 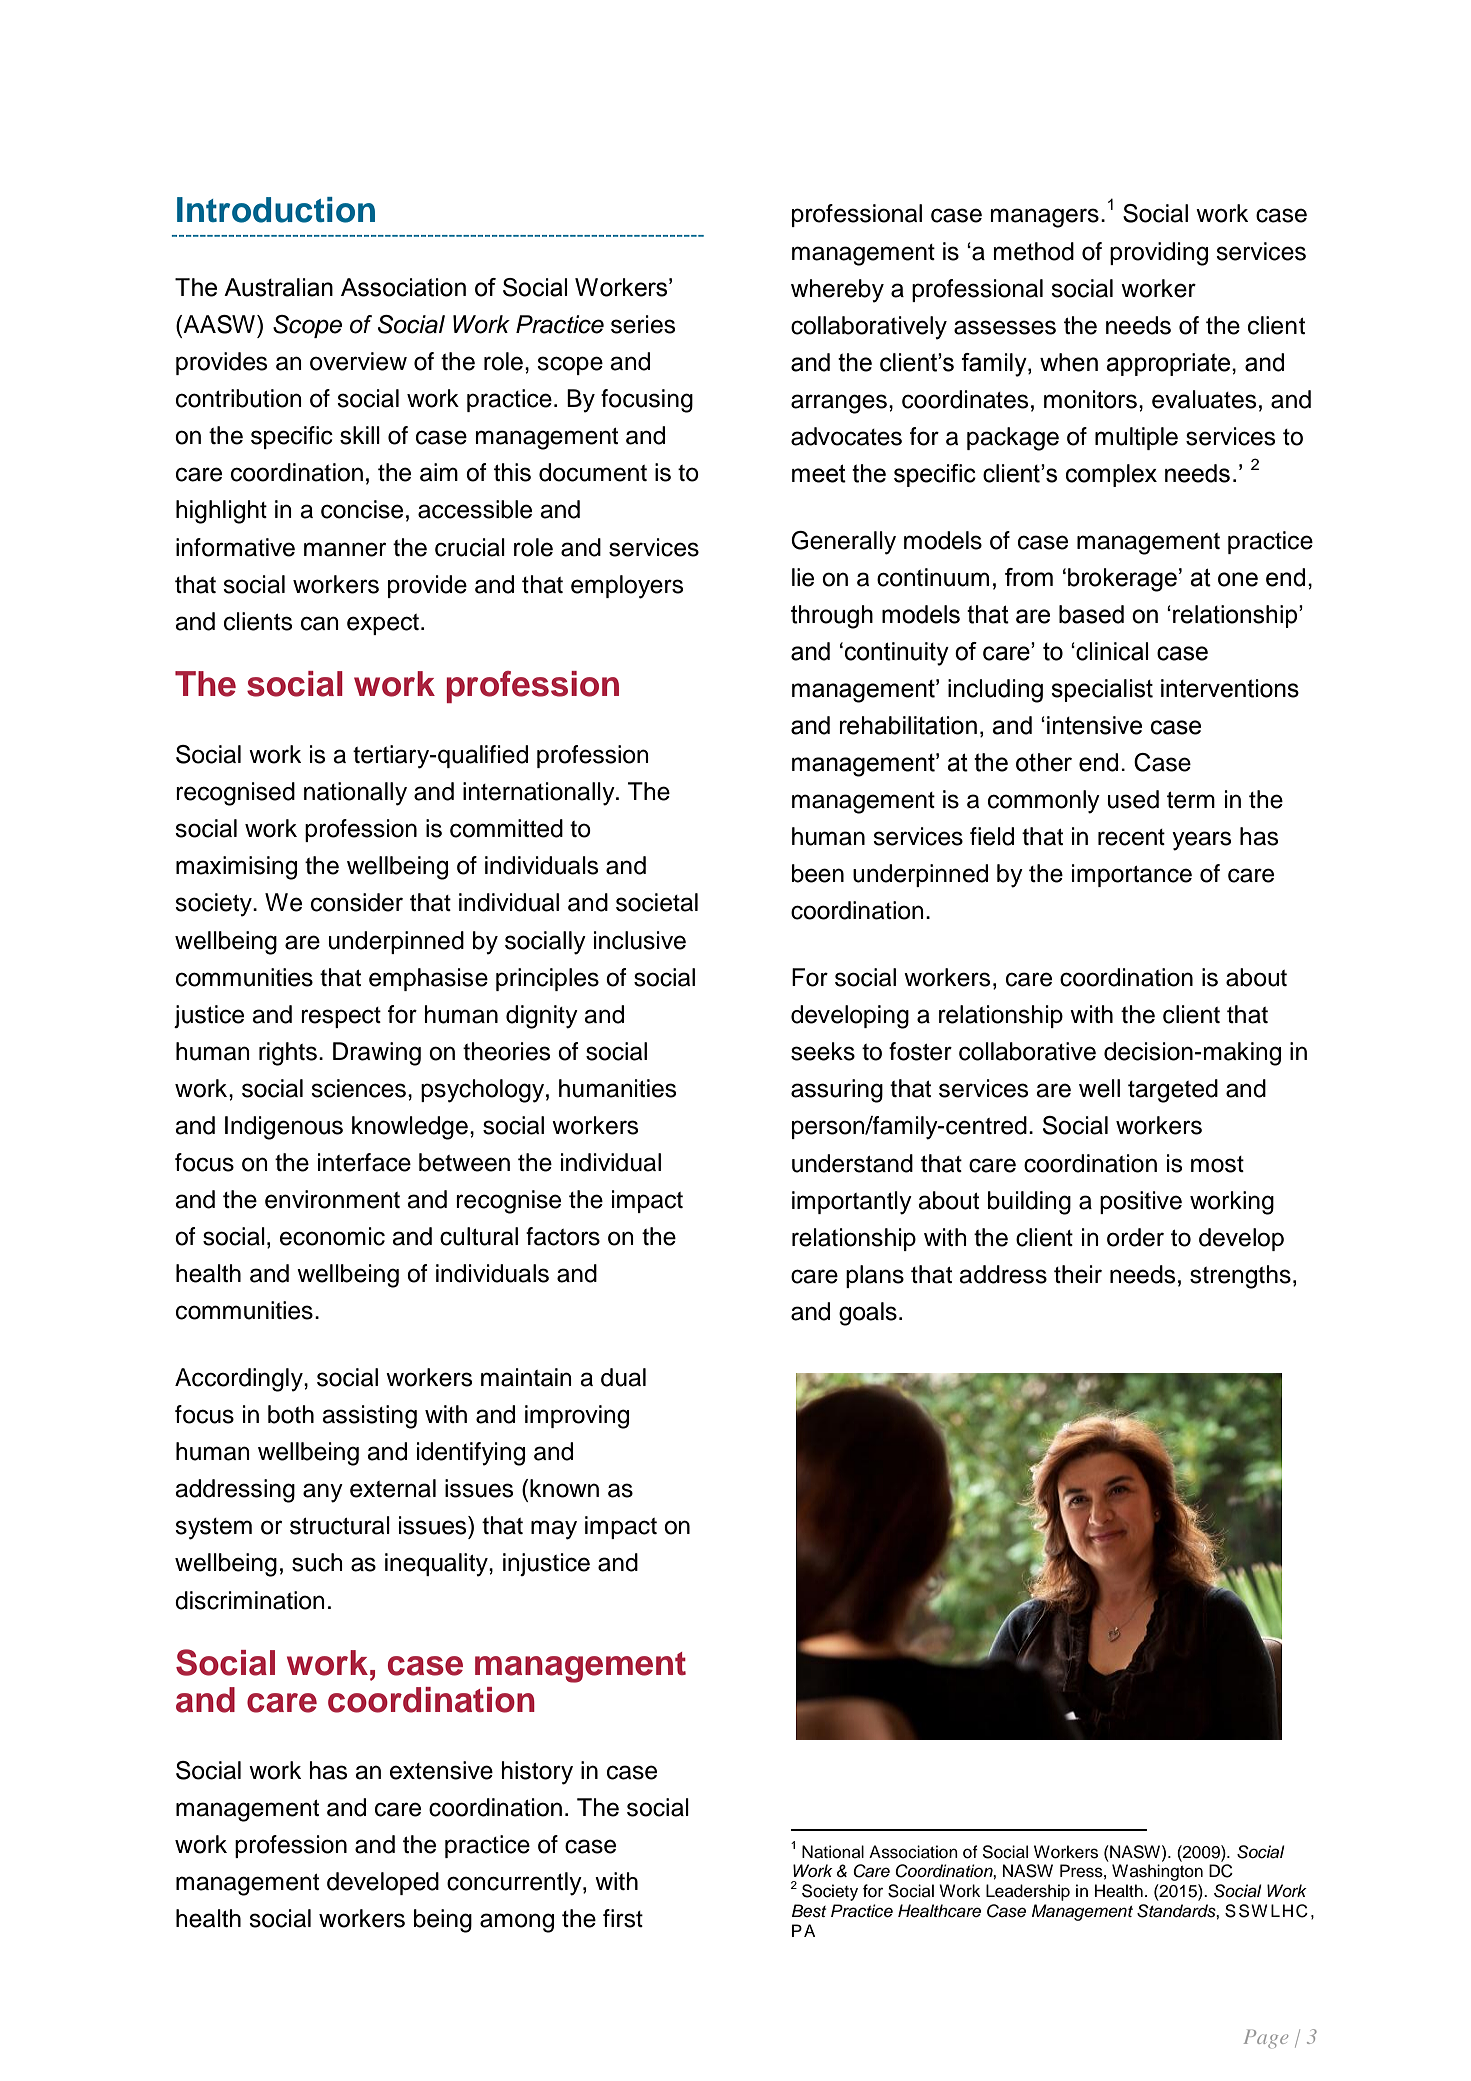 What do you see at coordinates (809, 1911) in the document?
I see `Best` at bounding box center [809, 1911].
